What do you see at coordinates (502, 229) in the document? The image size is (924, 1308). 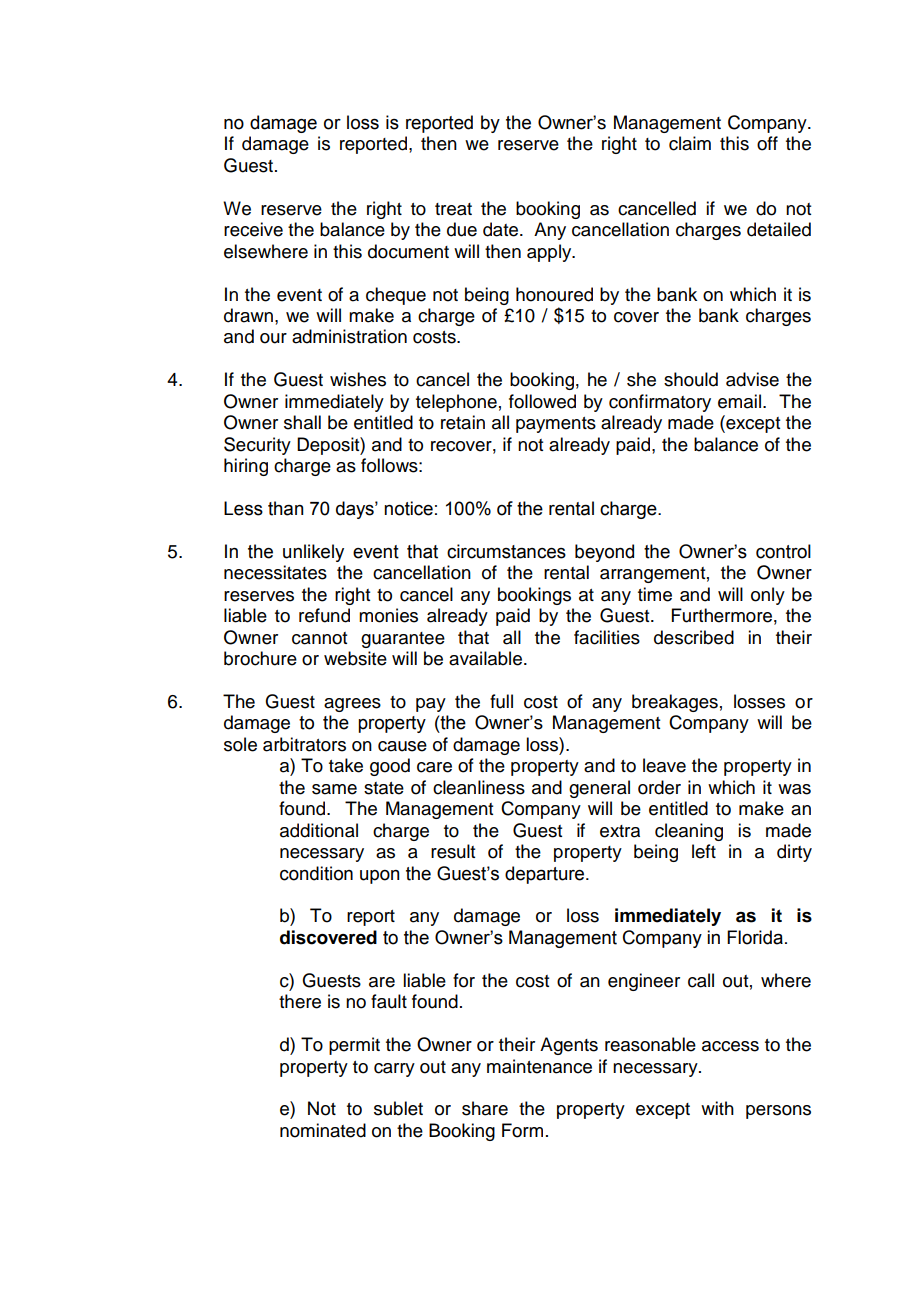 I see `date` at bounding box center [502, 229].
